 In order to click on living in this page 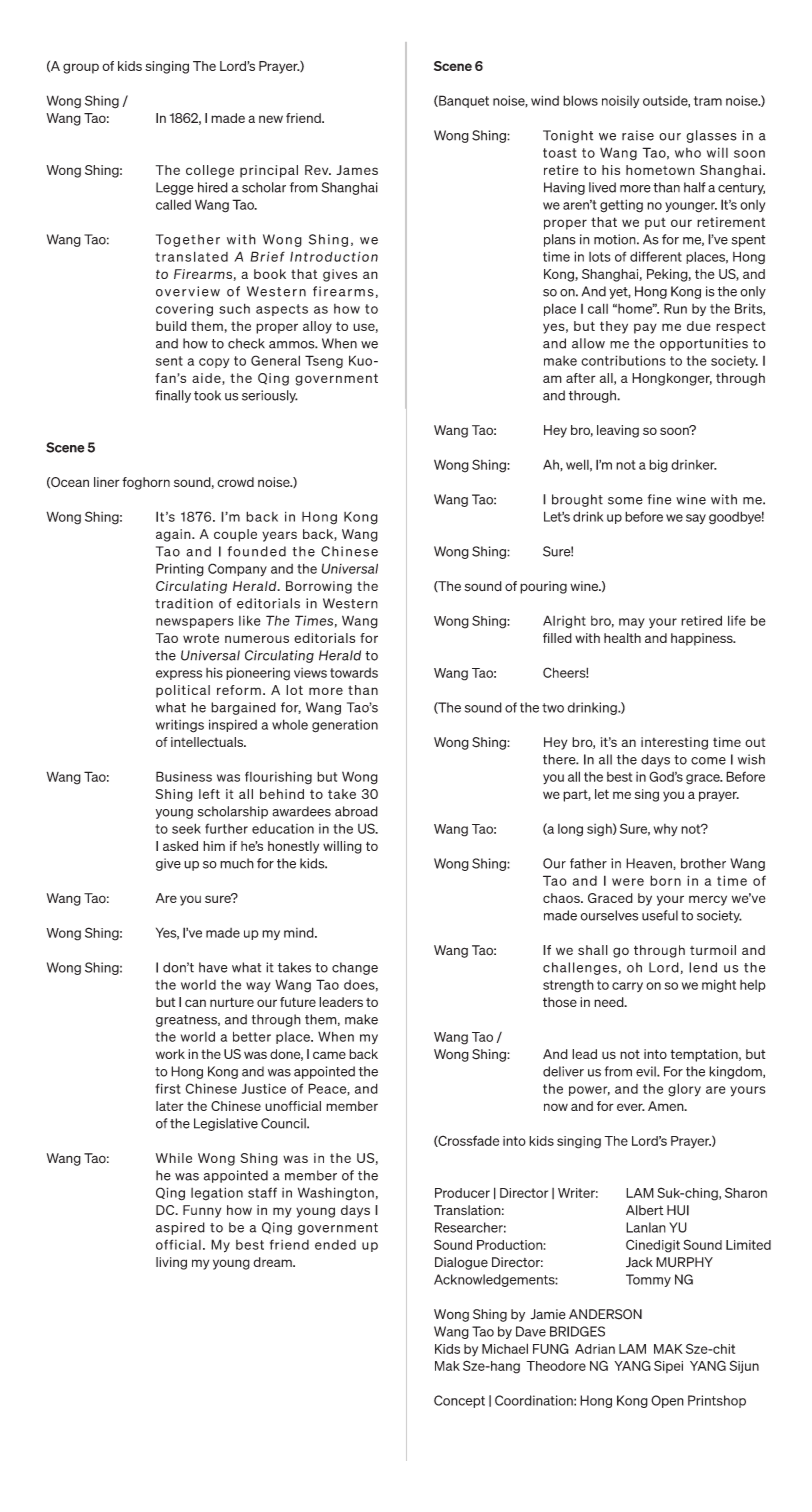, I will do `click(171, 1263)`.
